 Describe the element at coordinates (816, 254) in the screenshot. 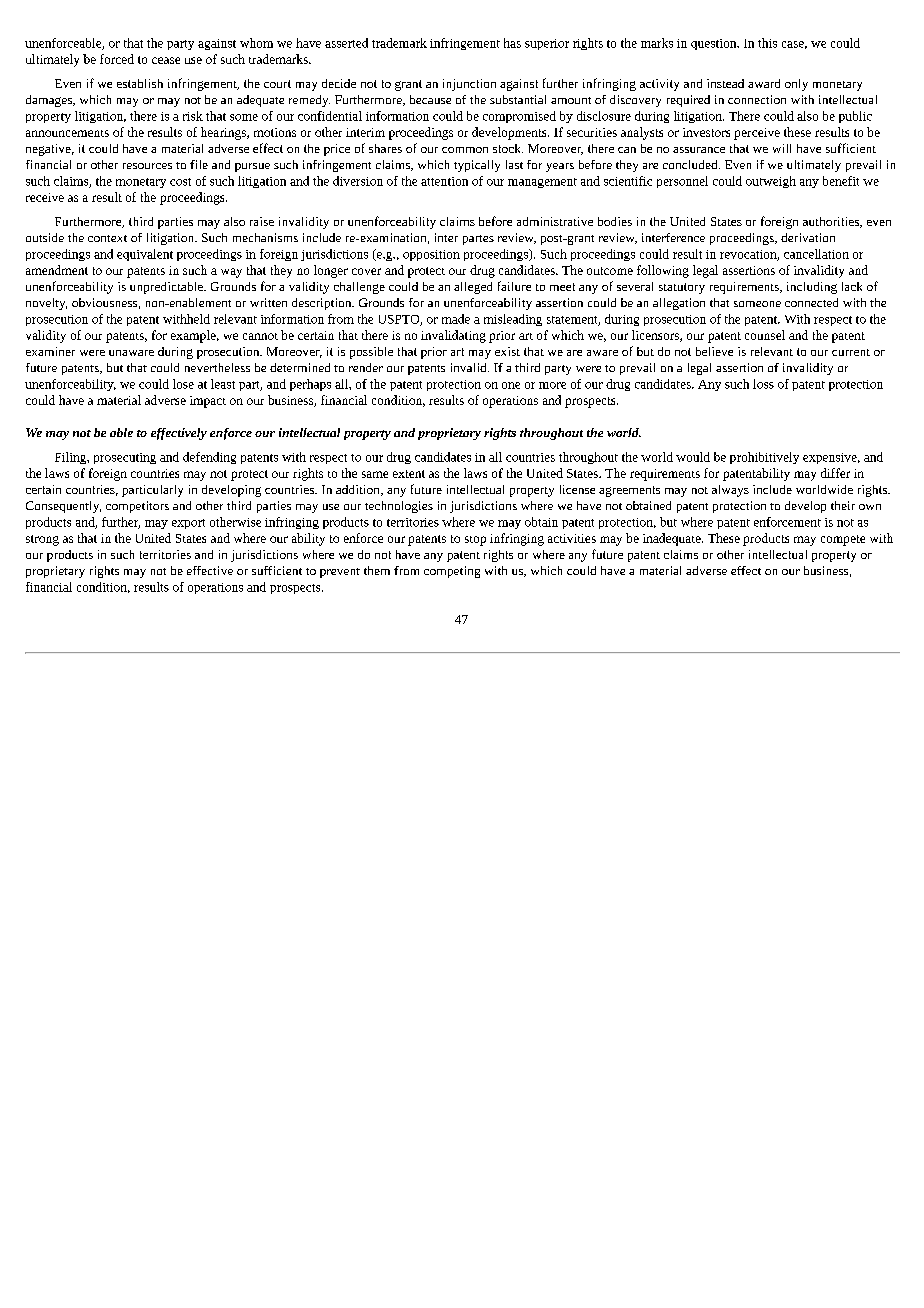

I see `cancellation` at that location.
